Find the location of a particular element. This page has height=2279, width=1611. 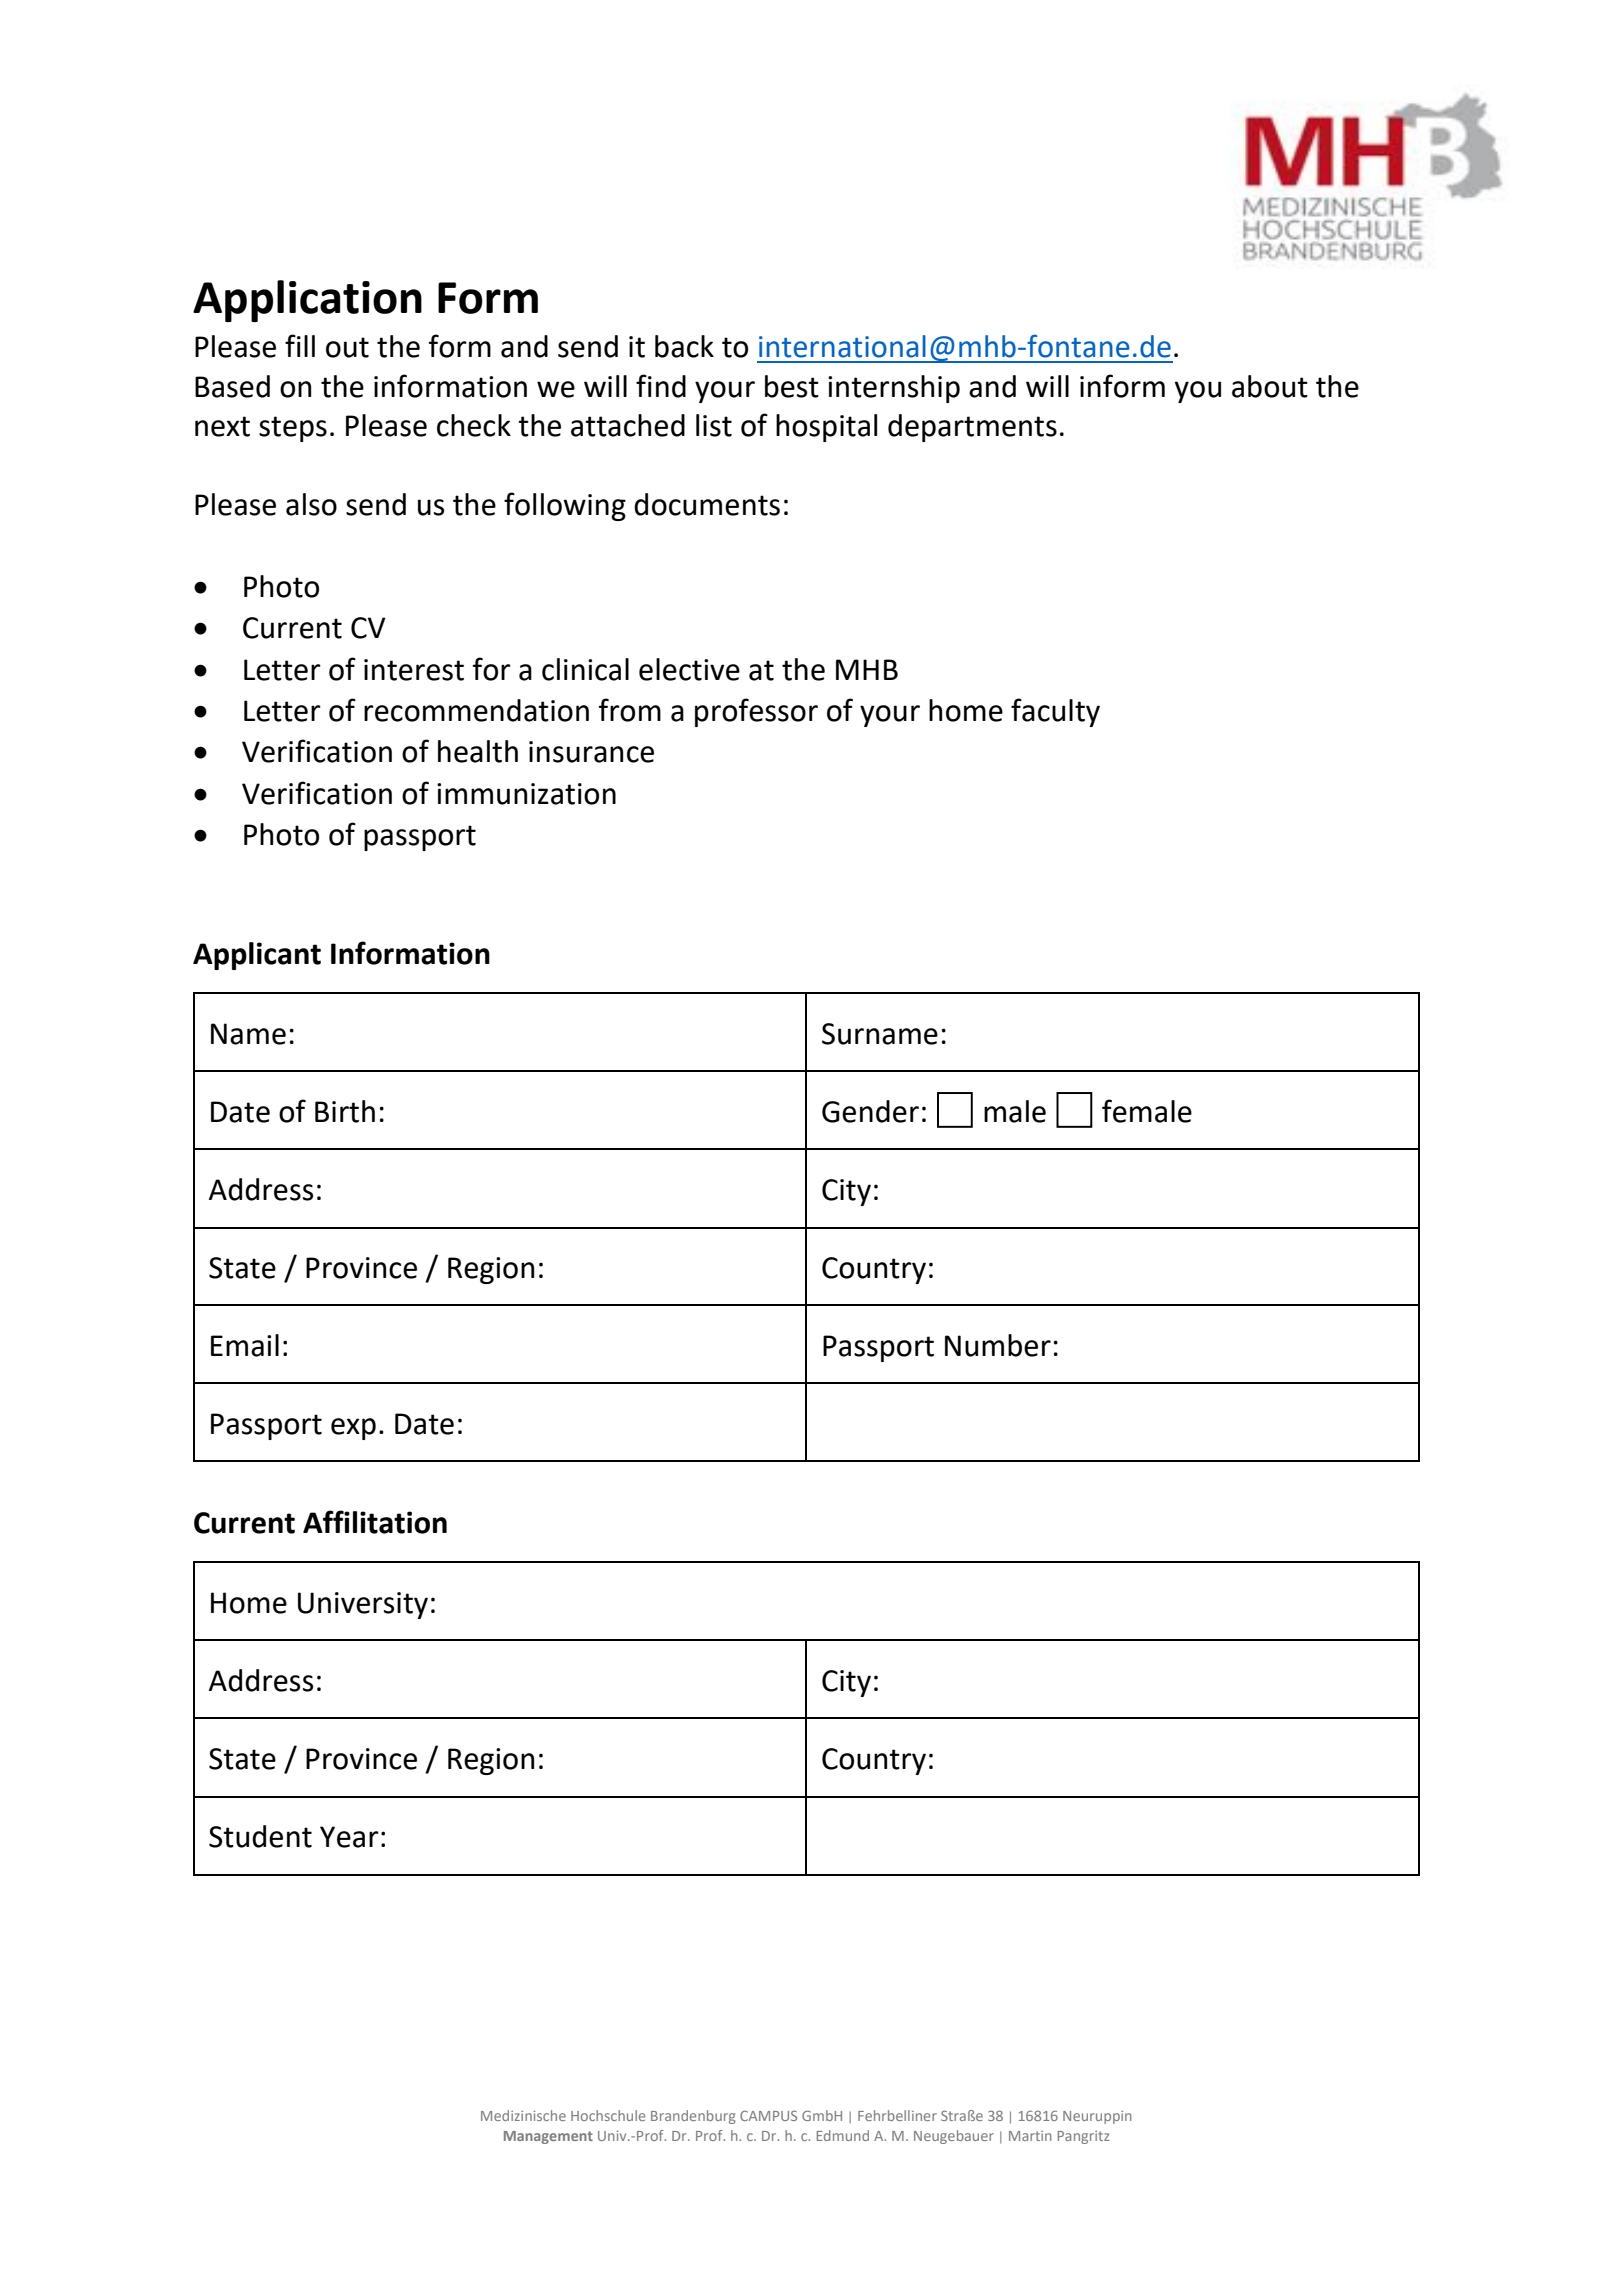

CAMPUS is located at coordinates (768, 2115).
